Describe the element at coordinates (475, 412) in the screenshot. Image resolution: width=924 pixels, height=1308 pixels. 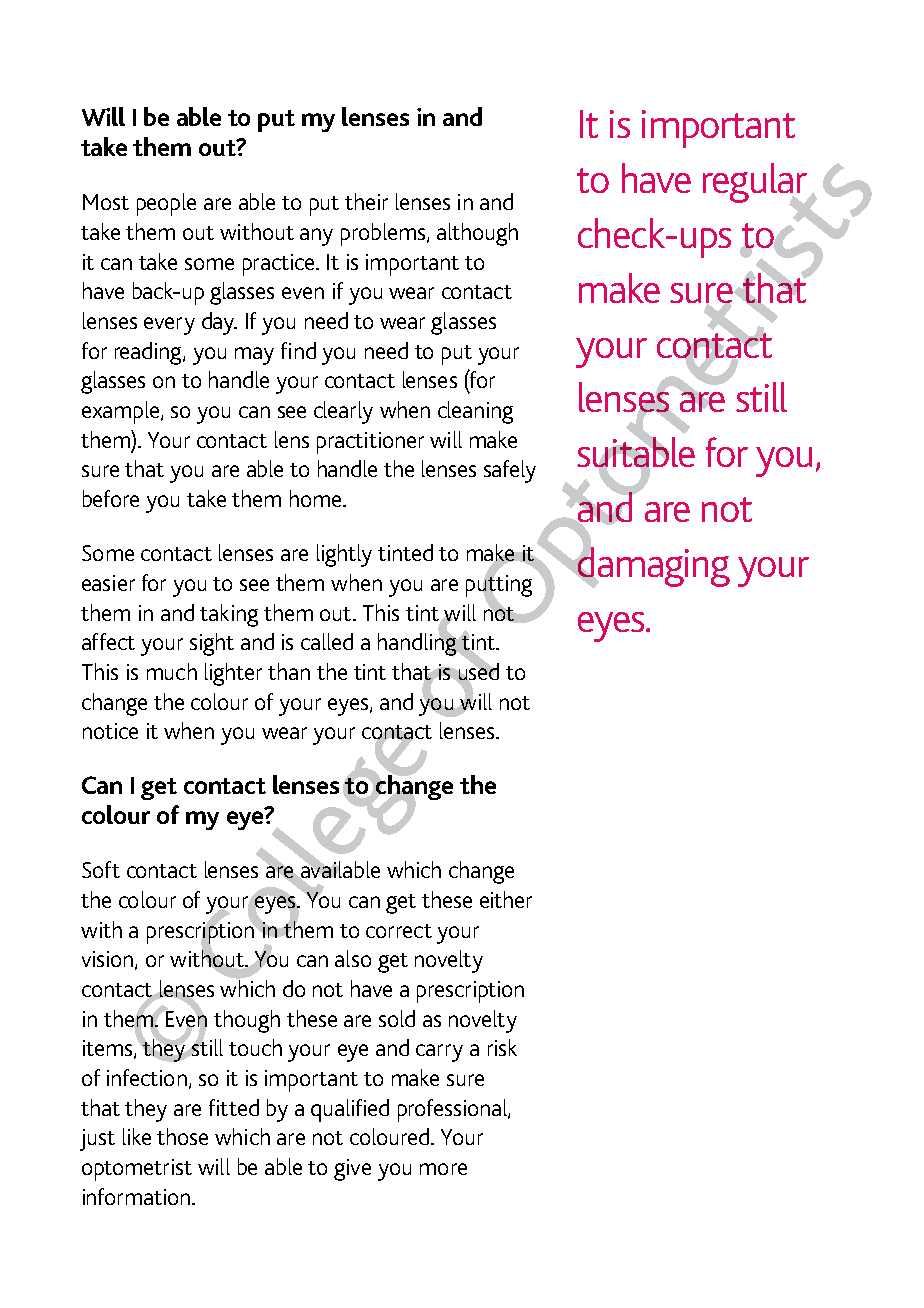
I see `cleaning` at that location.
